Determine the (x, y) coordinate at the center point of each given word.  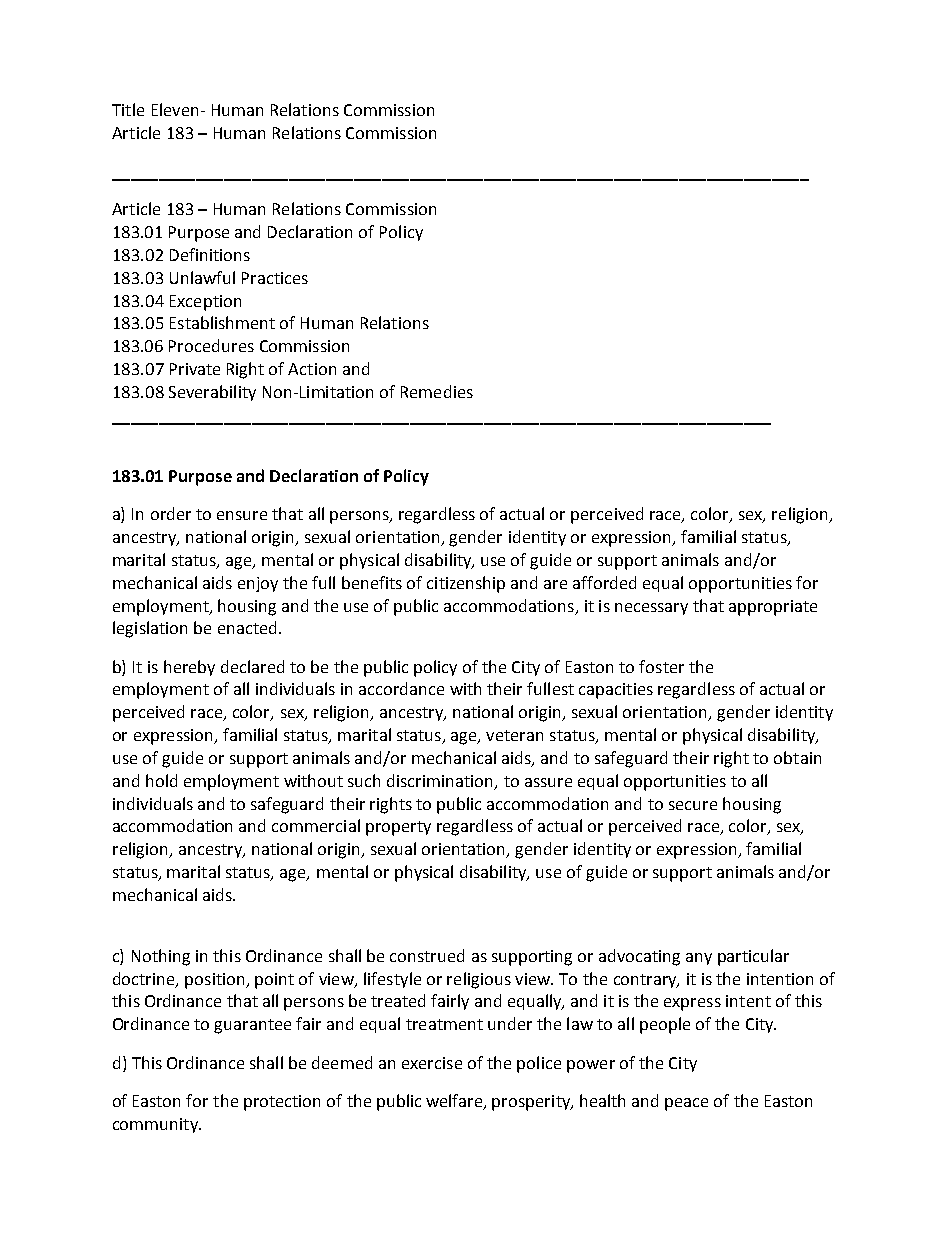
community (156, 1125)
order (171, 513)
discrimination (441, 781)
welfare (455, 1102)
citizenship (466, 584)
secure (693, 805)
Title (128, 109)
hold (161, 780)
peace (686, 1104)
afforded (604, 582)
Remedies (437, 391)
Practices (275, 278)
